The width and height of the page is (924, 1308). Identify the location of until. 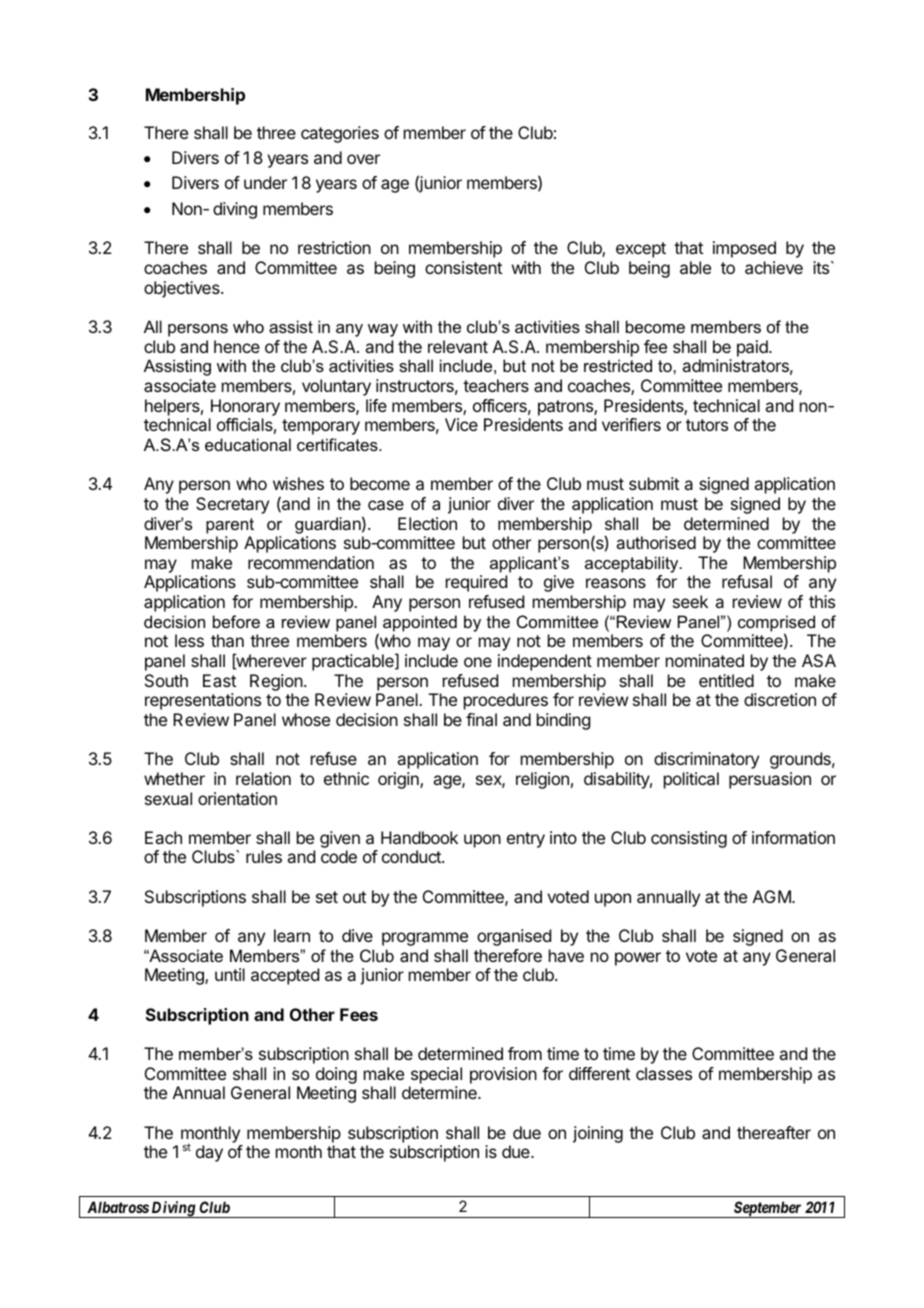
(230, 974).
